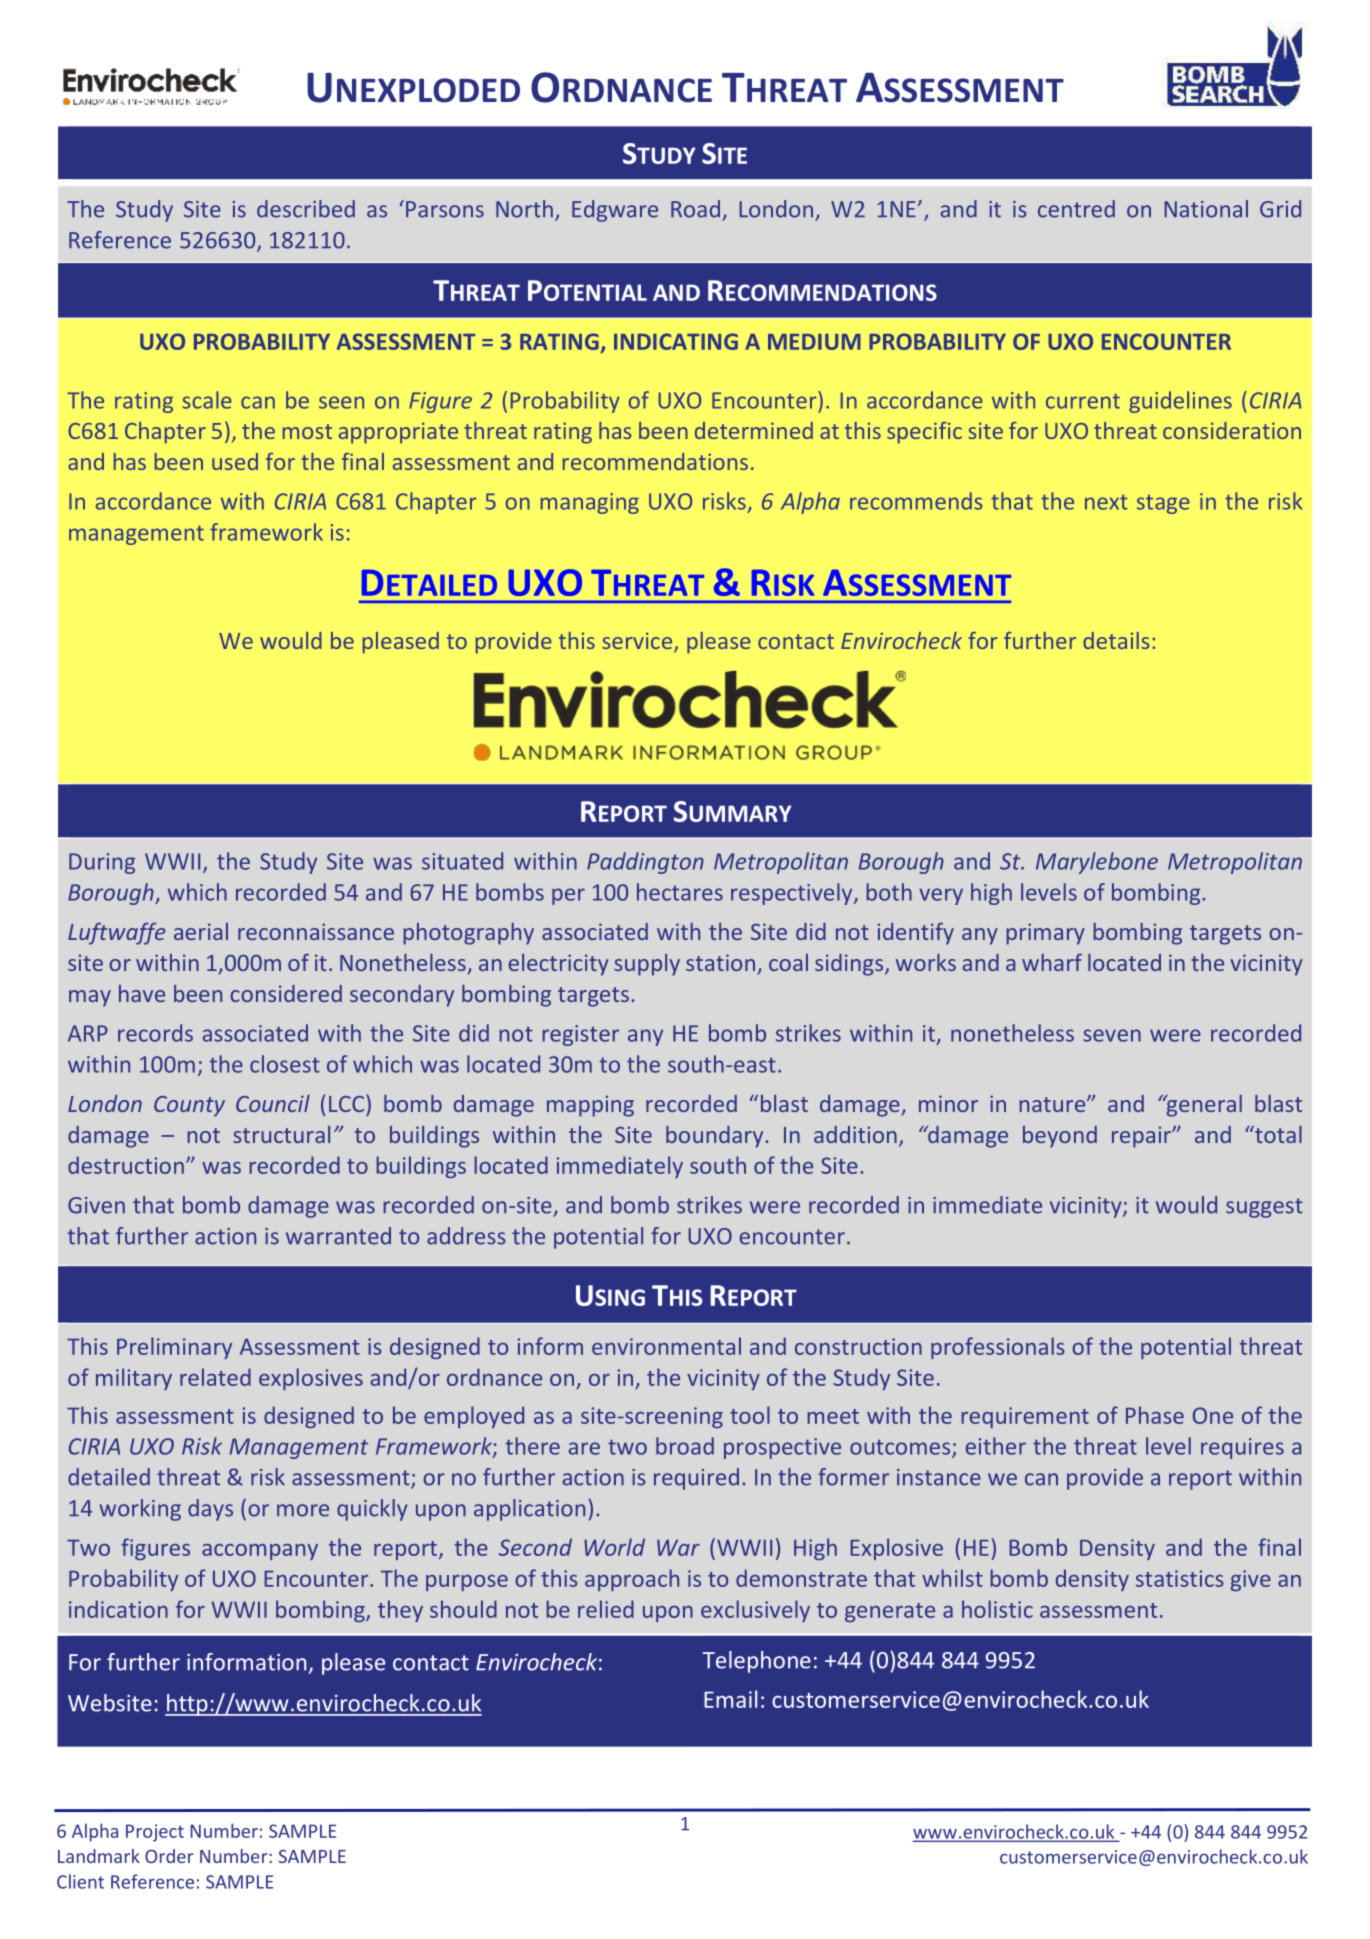  Describe the element at coordinates (169, 1856) in the screenshot. I see `Order` at that location.
